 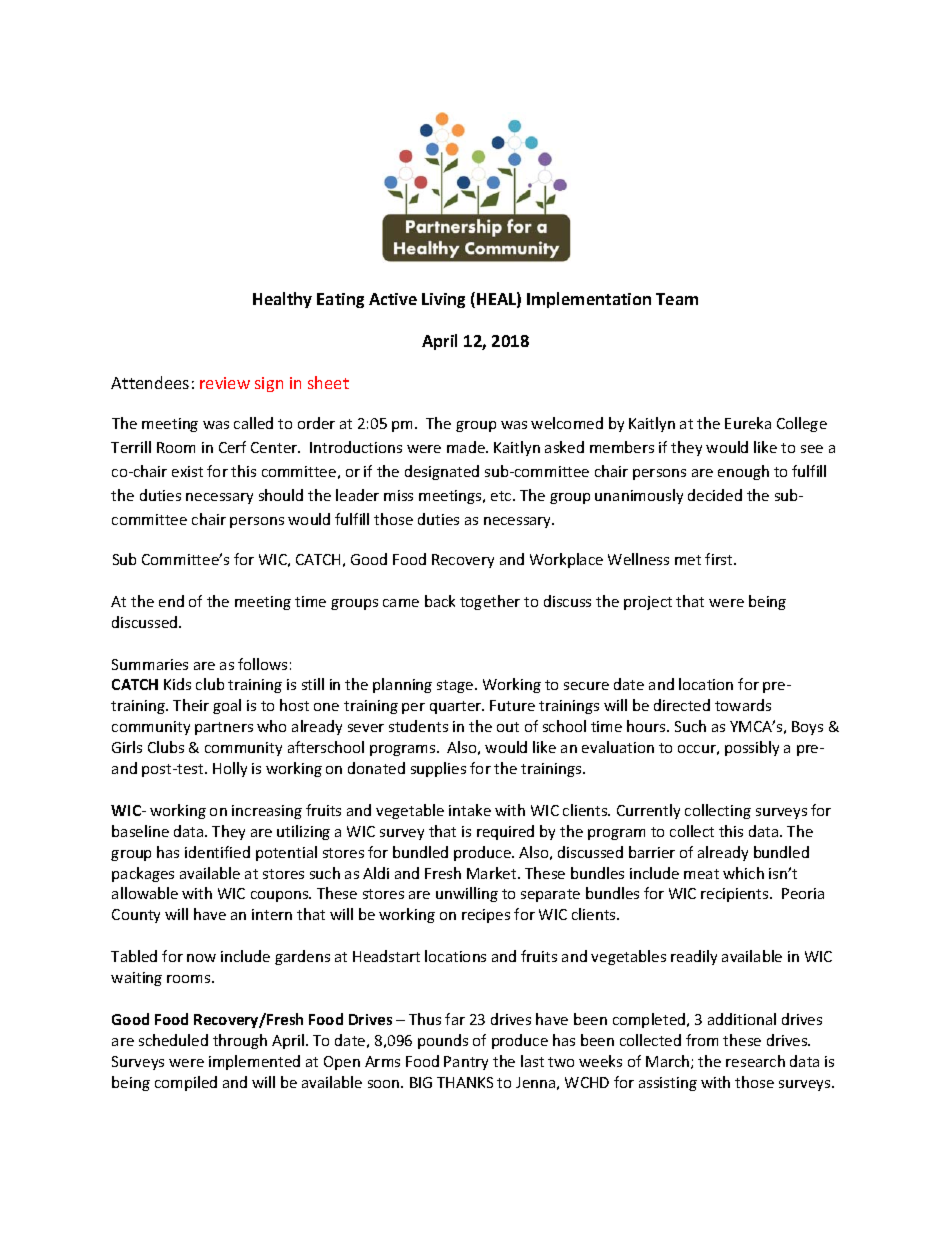 I want to click on Their, so click(x=191, y=705).
